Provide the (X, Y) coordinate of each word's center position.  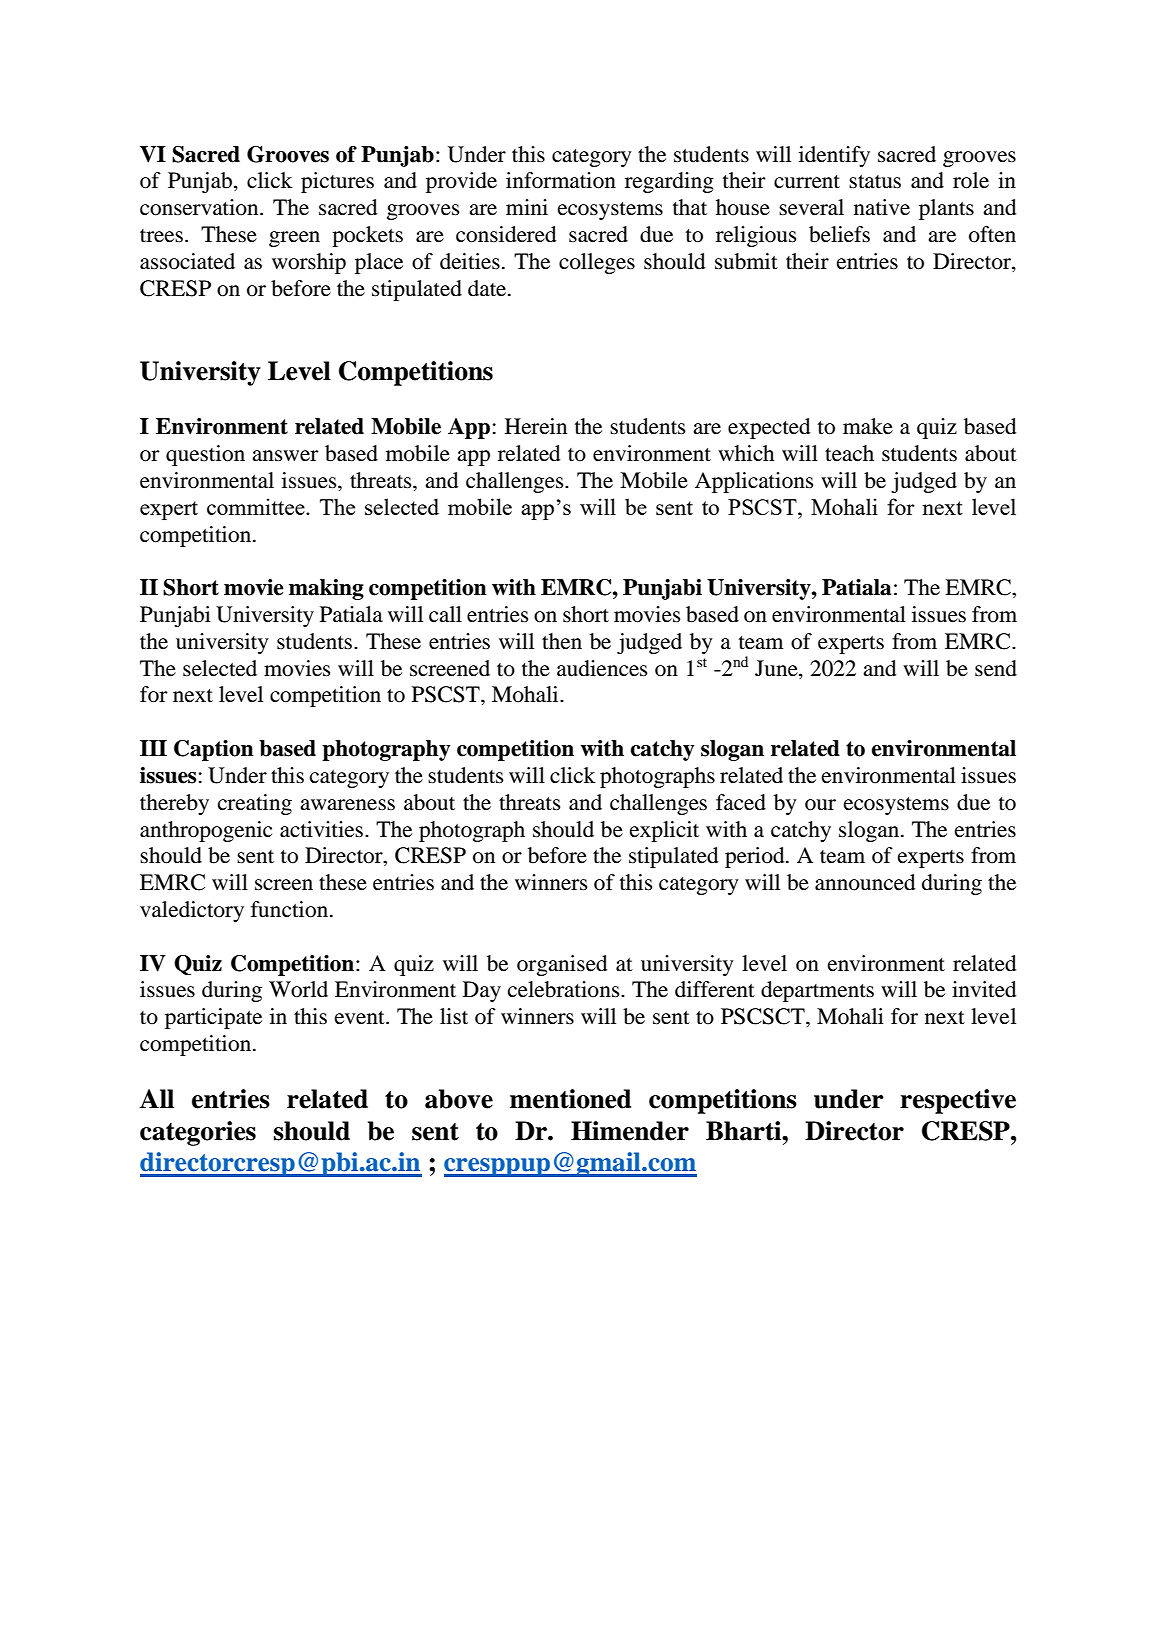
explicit (664, 831)
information (561, 180)
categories (198, 1133)
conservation (200, 207)
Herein (536, 426)
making (326, 589)
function (289, 909)
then (562, 641)
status (875, 182)
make (868, 426)
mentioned (570, 1099)
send (996, 668)
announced (865, 882)
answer (285, 456)
